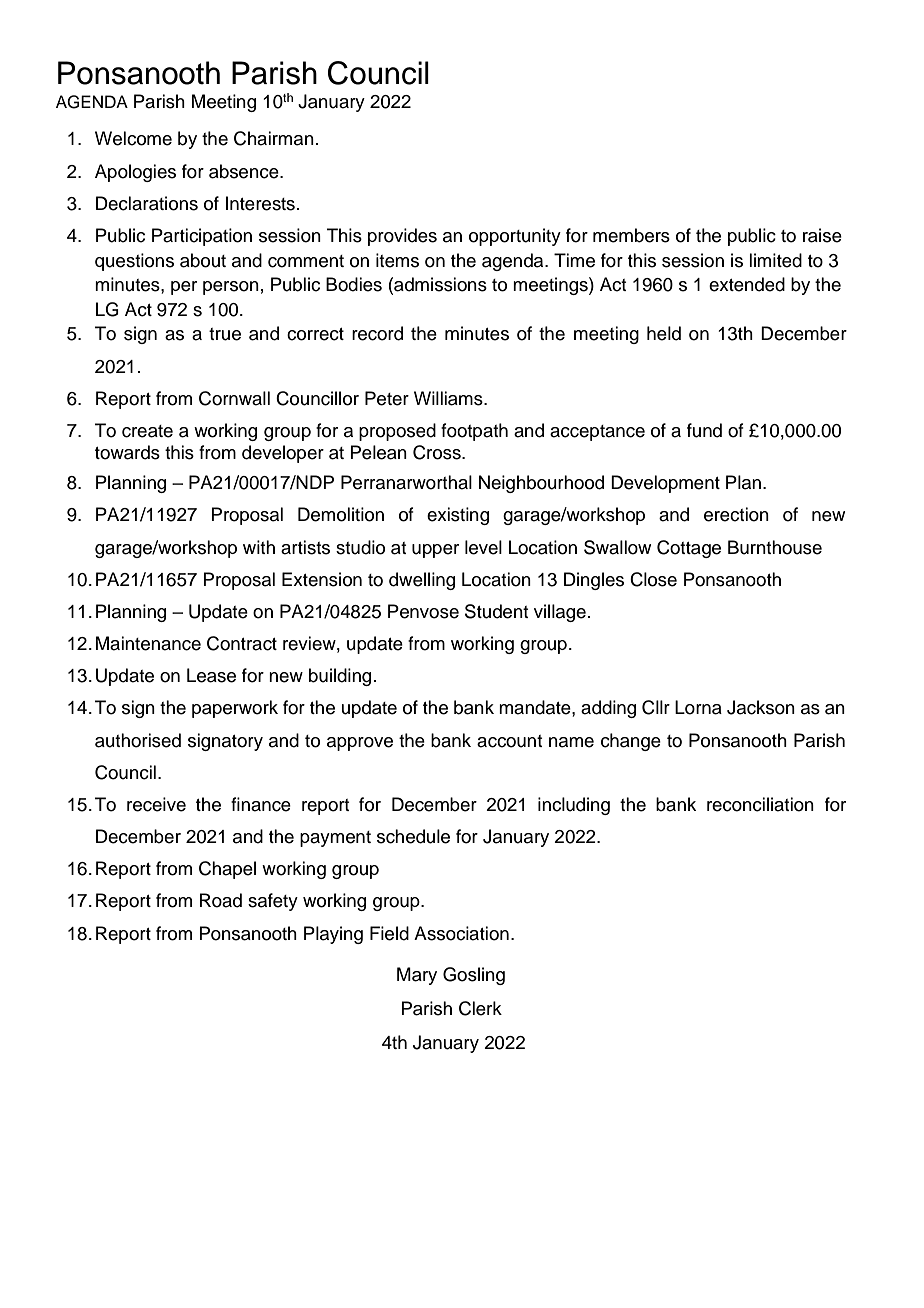 The image size is (924, 1308). I want to click on absence, so click(245, 171).
